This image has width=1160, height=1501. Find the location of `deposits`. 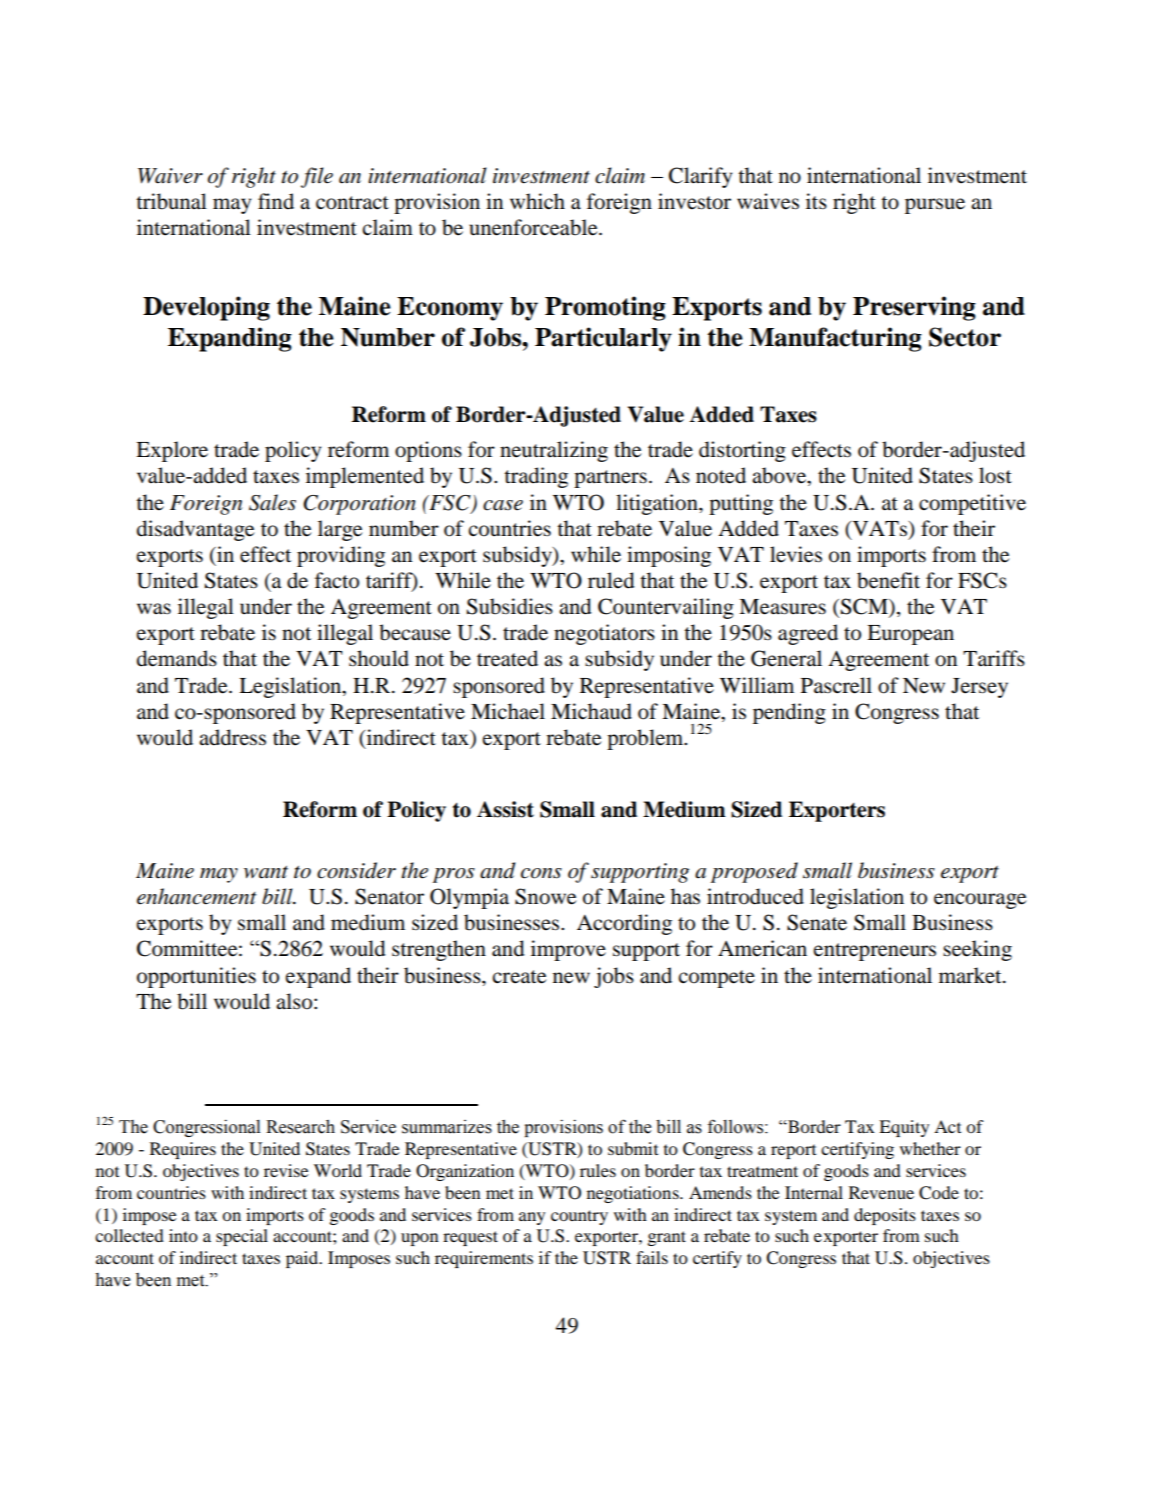

deposits is located at coordinates (885, 1216).
